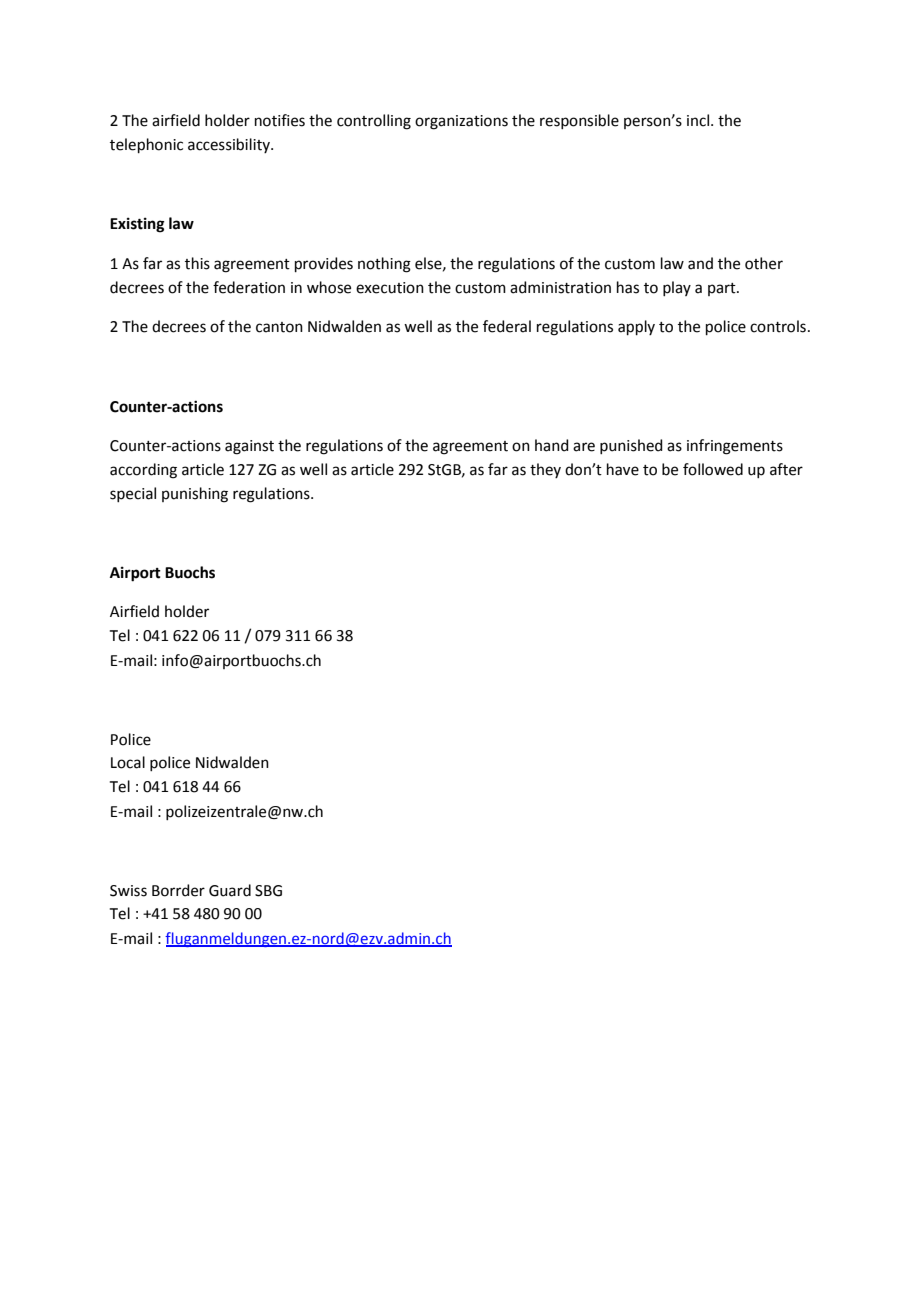  Describe the element at coordinates (390, 288) in the document. I see `execution` at that location.
